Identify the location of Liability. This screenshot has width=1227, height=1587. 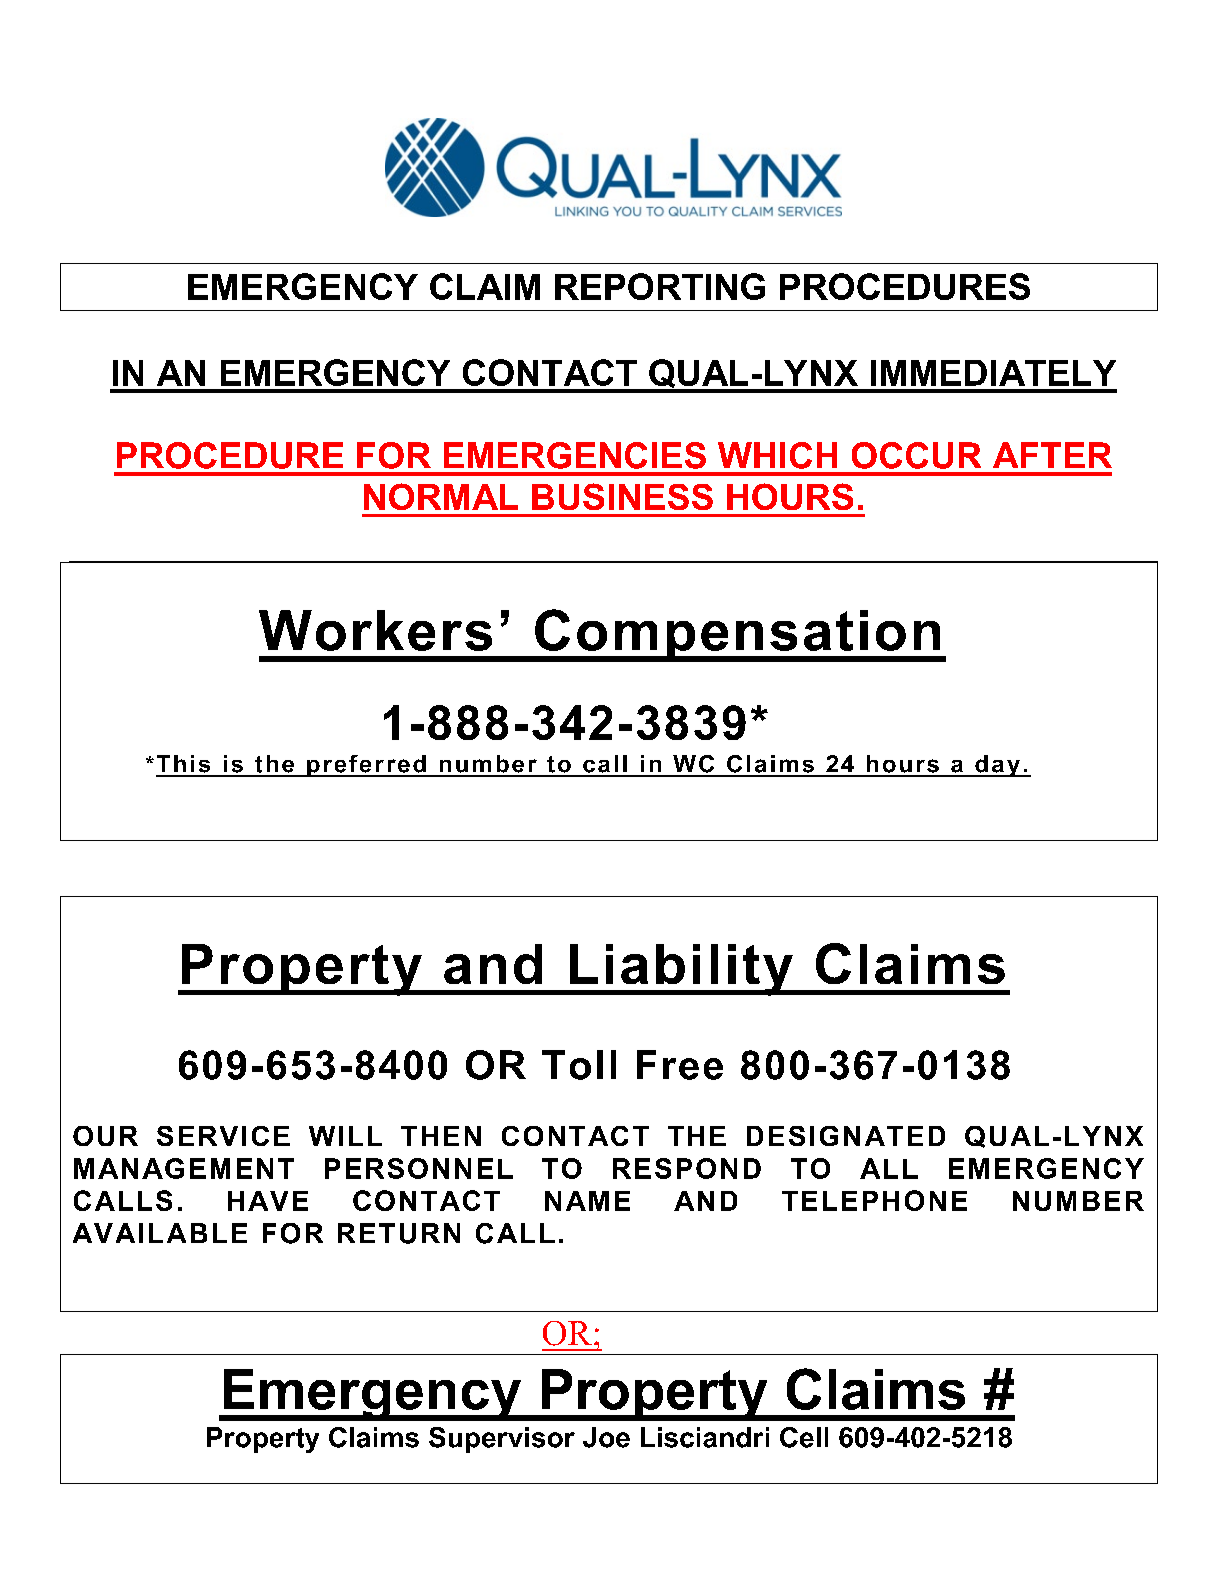
(681, 970).
